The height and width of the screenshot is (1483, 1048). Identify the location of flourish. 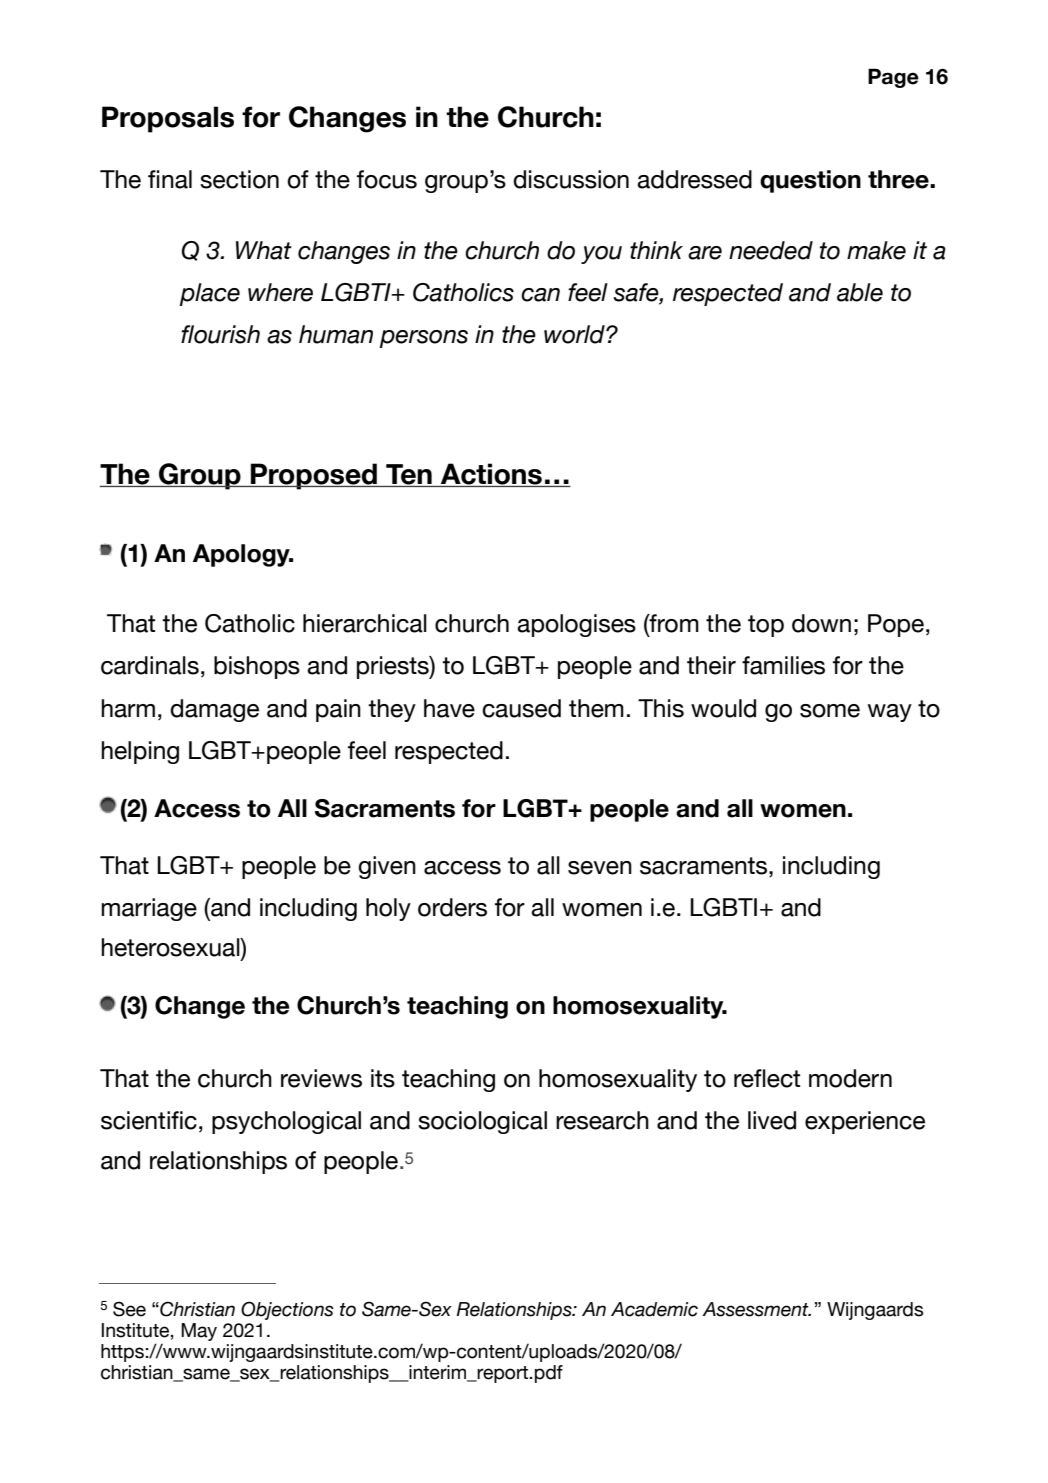
(220, 334).
